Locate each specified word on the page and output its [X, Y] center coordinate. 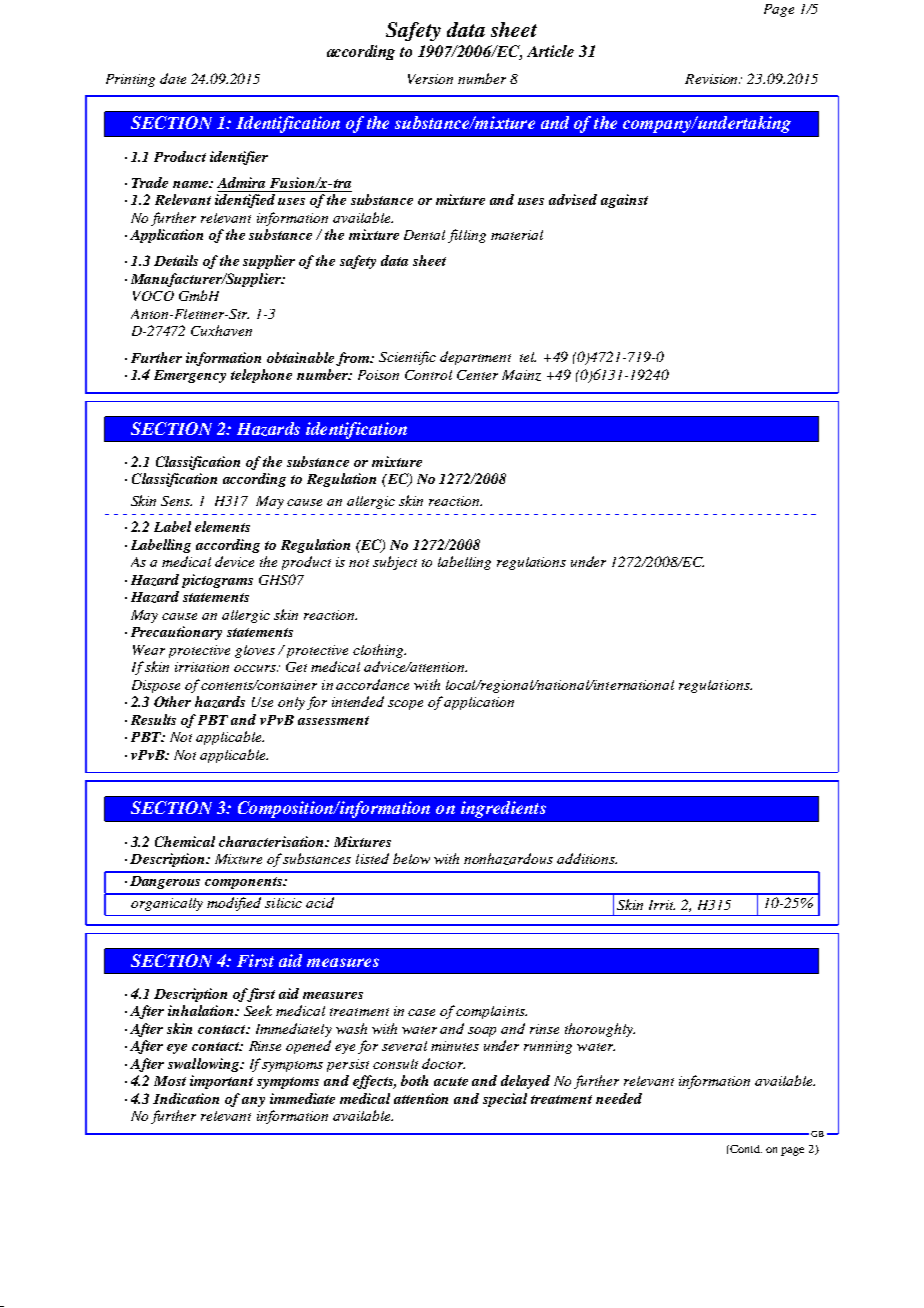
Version [430, 79]
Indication [186, 1098]
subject [395, 563]
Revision [712, 79]
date [173, 78]
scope [405, 705]
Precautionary [176, 633]
